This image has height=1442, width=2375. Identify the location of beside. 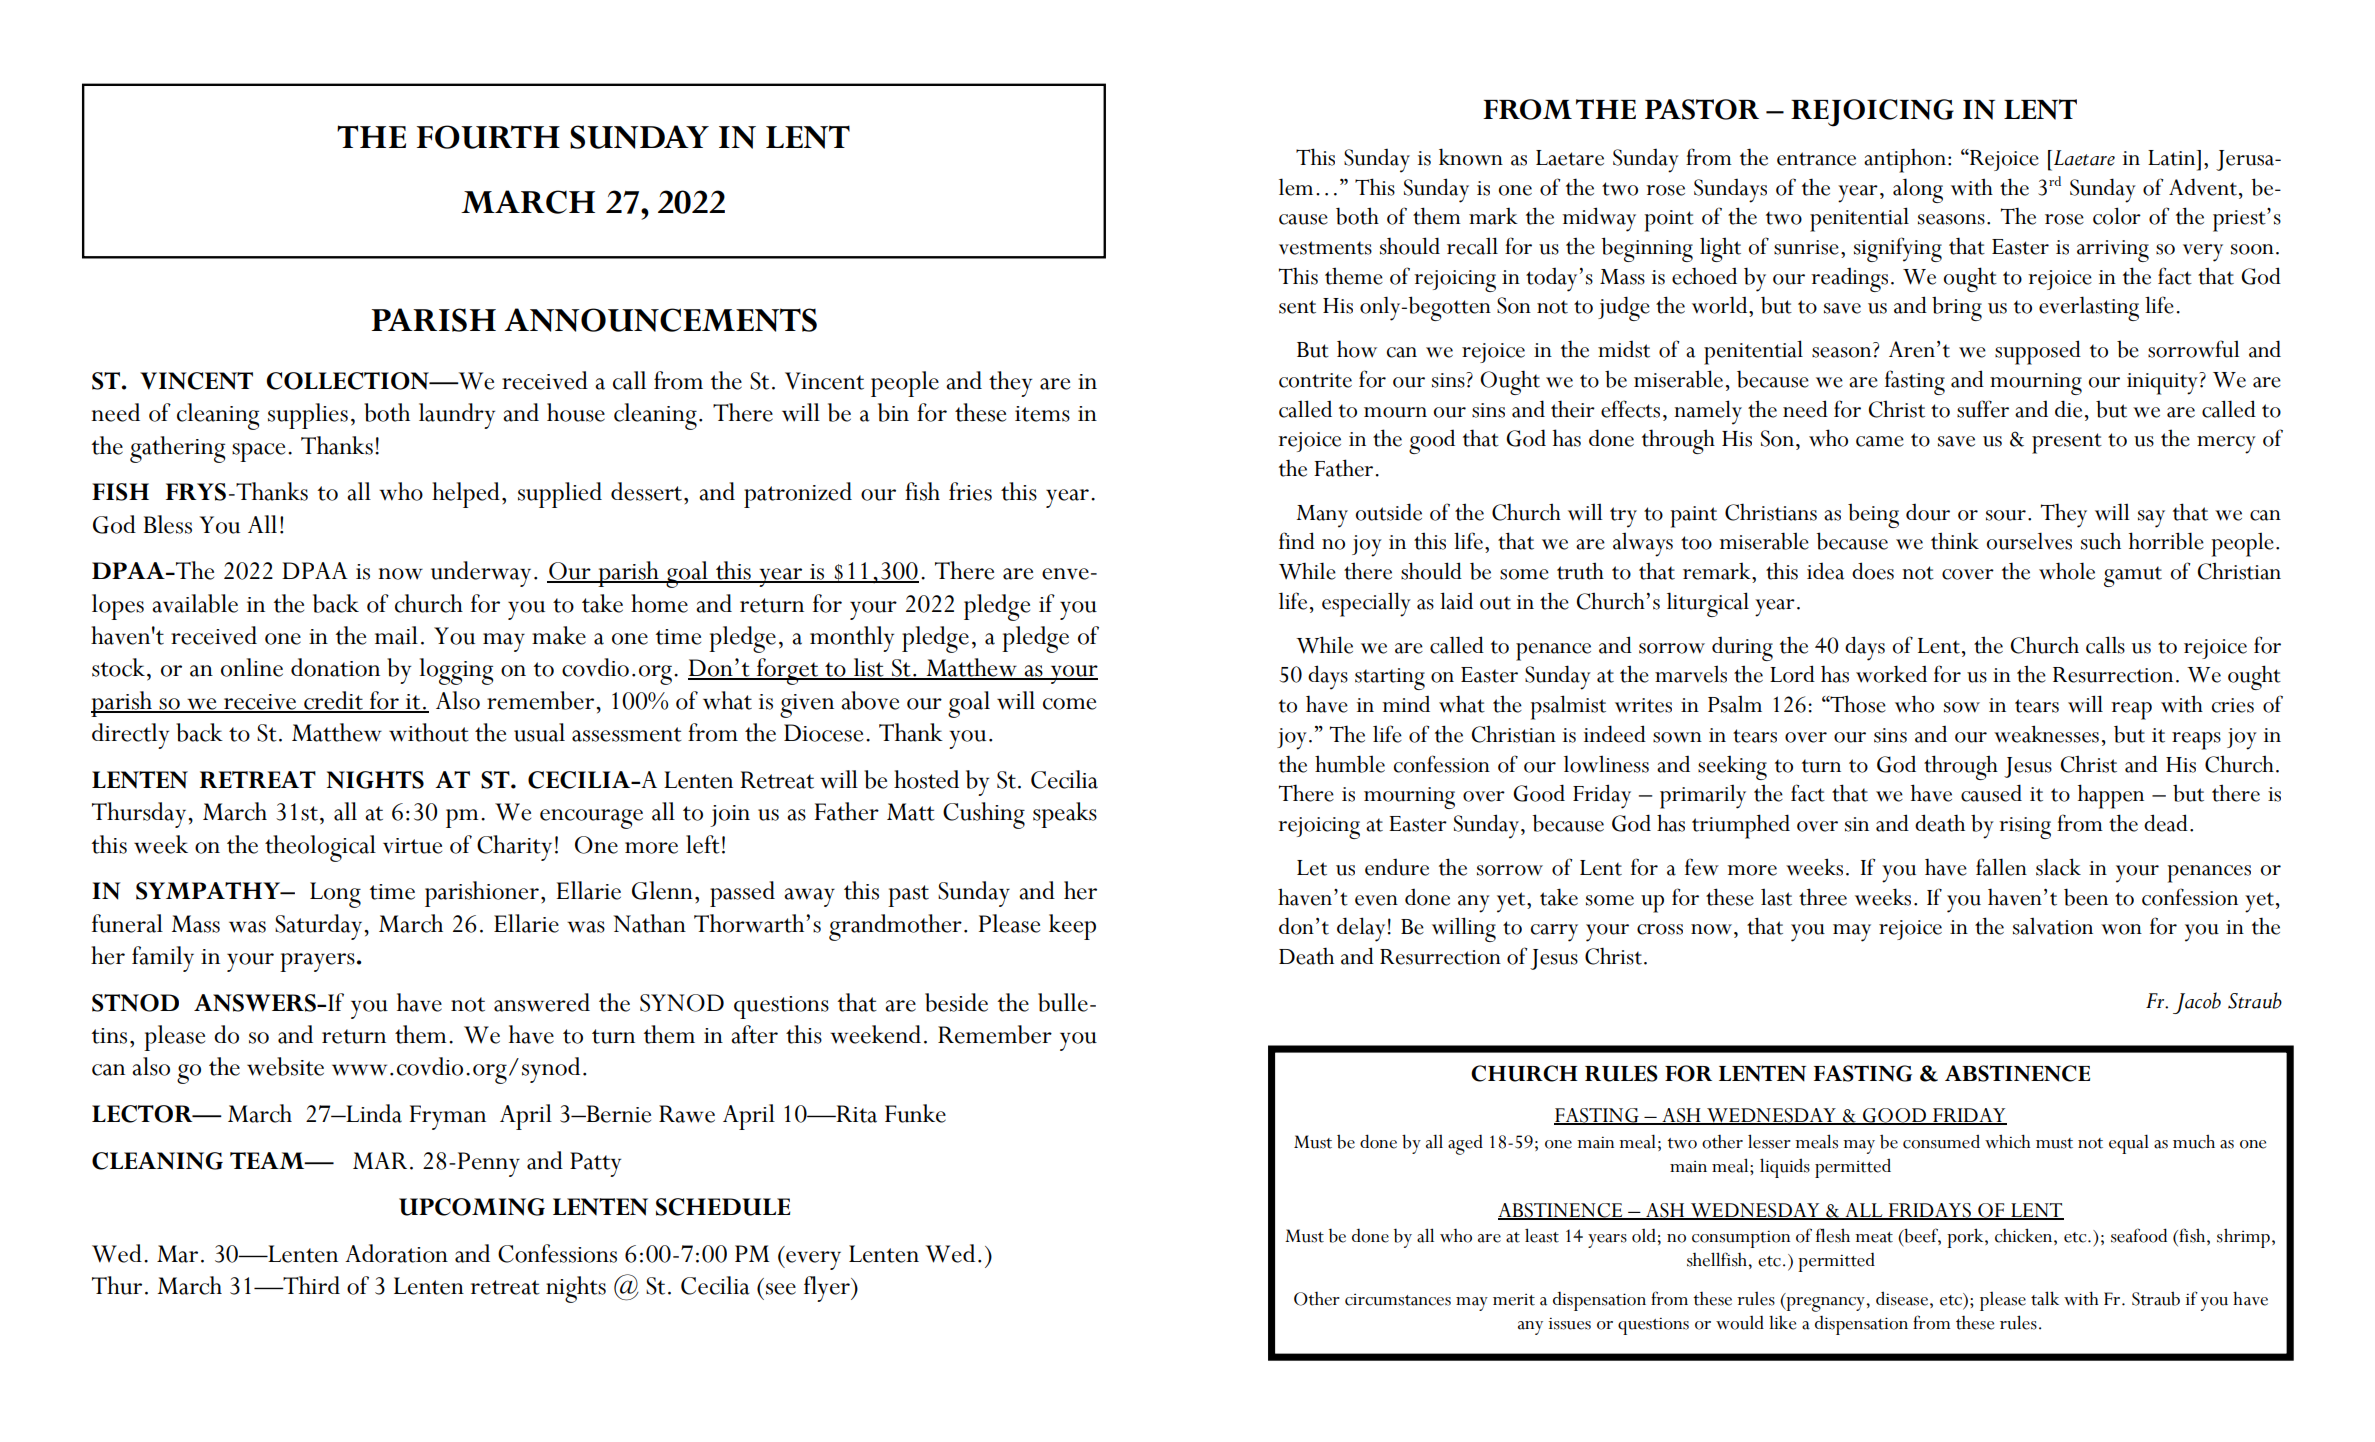
(956, 1002).
